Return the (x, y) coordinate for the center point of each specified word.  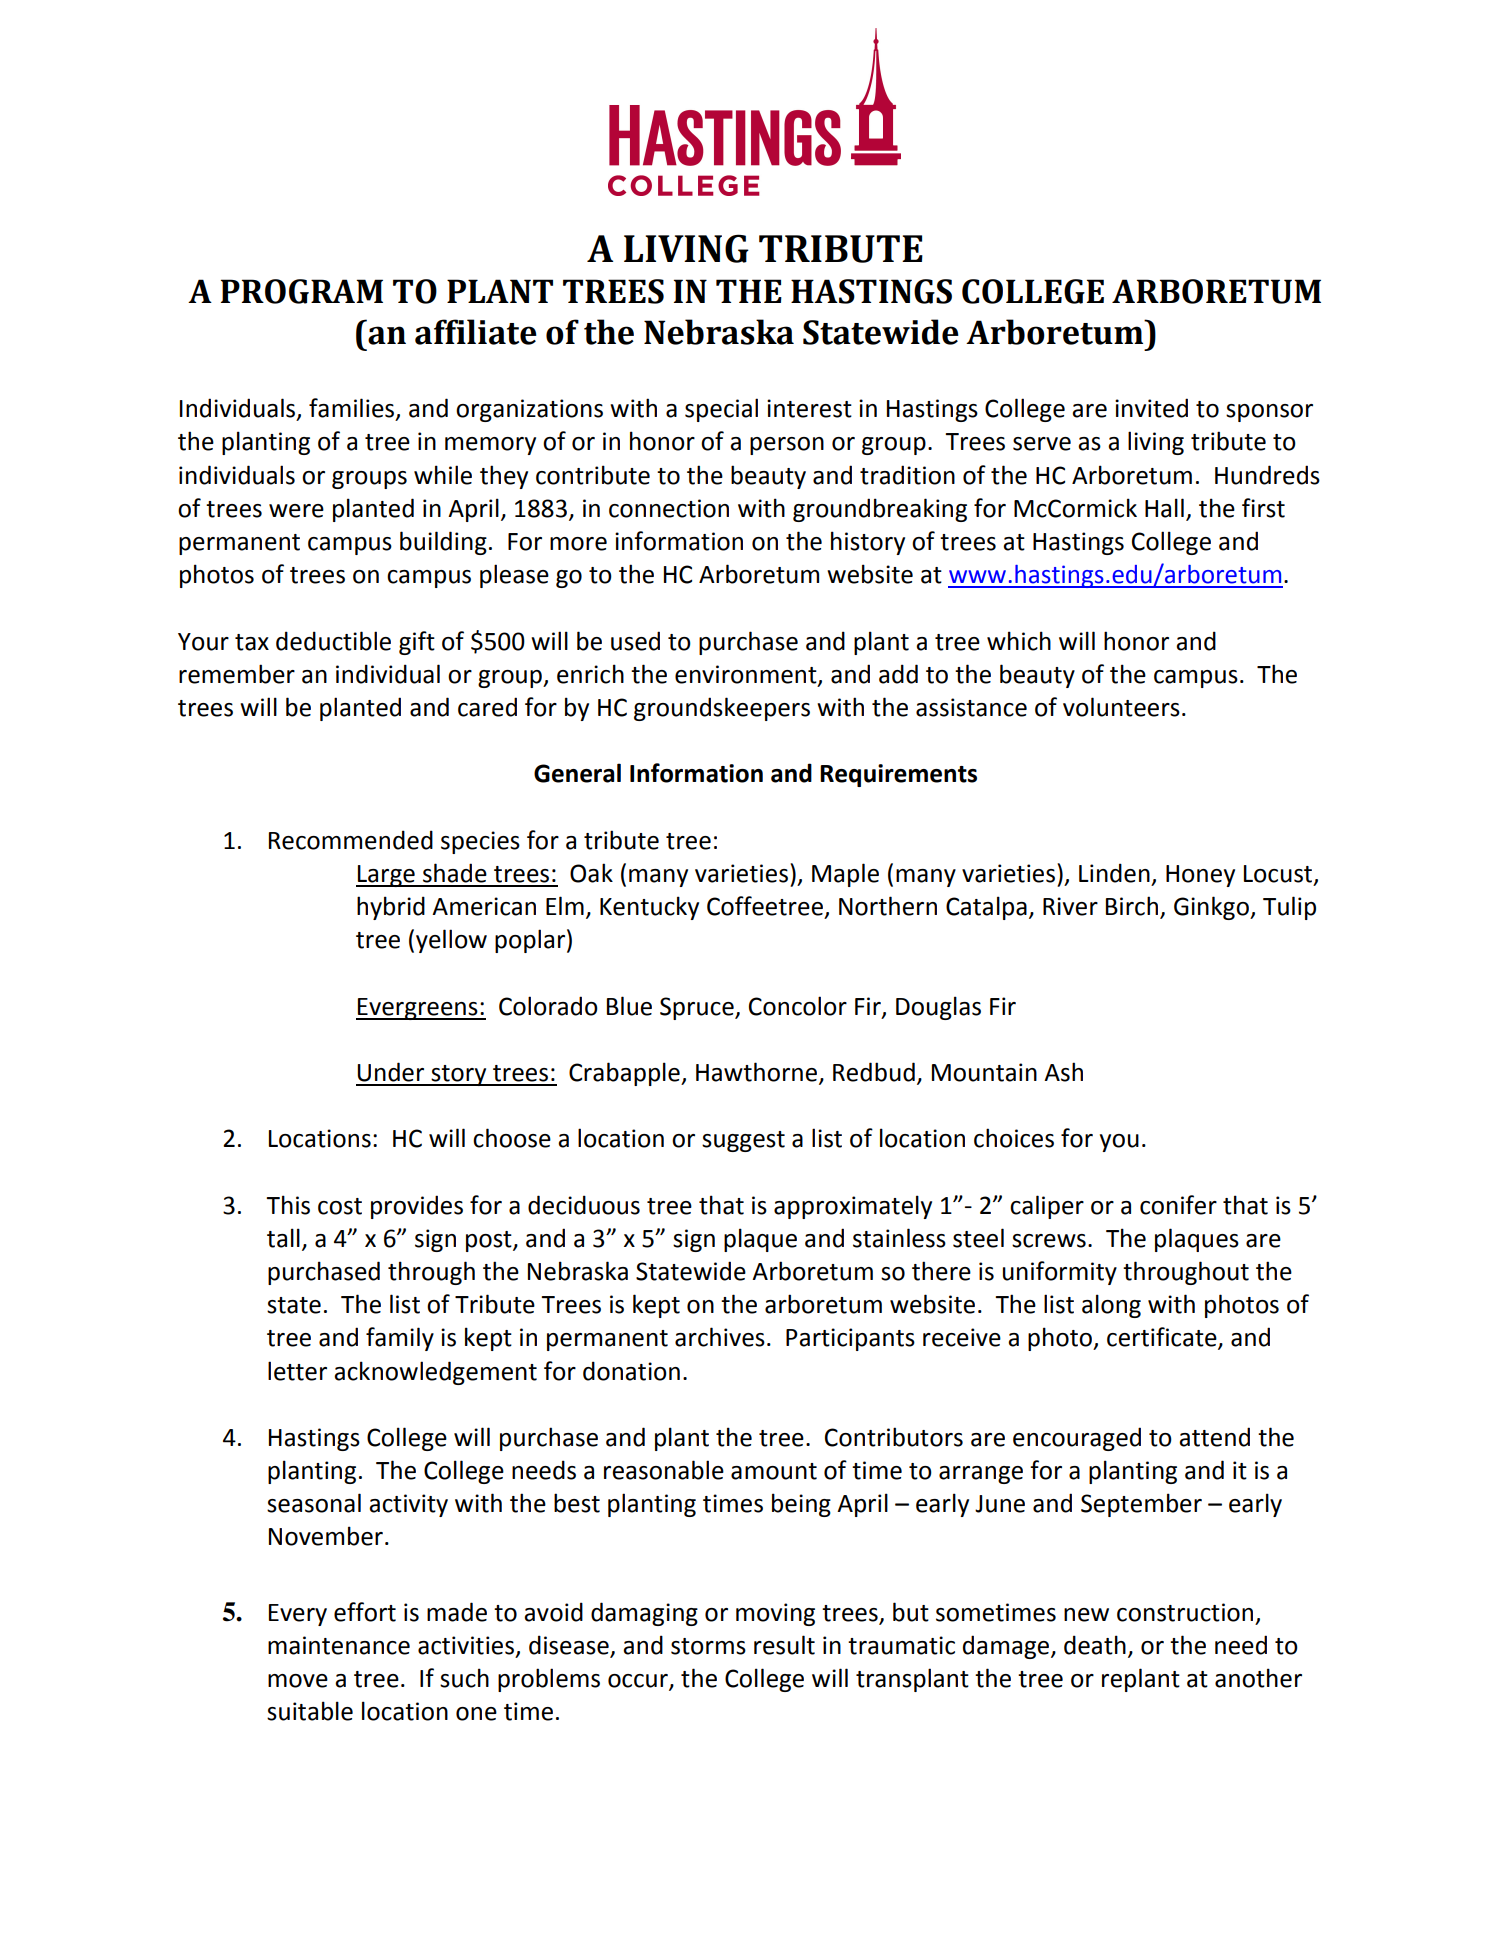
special (721, 410)
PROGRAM (302, 291)
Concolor (798, 1006)
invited (1151, 408)
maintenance (339, 1645)
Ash (1063, 1072)
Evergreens (418, 1009)
